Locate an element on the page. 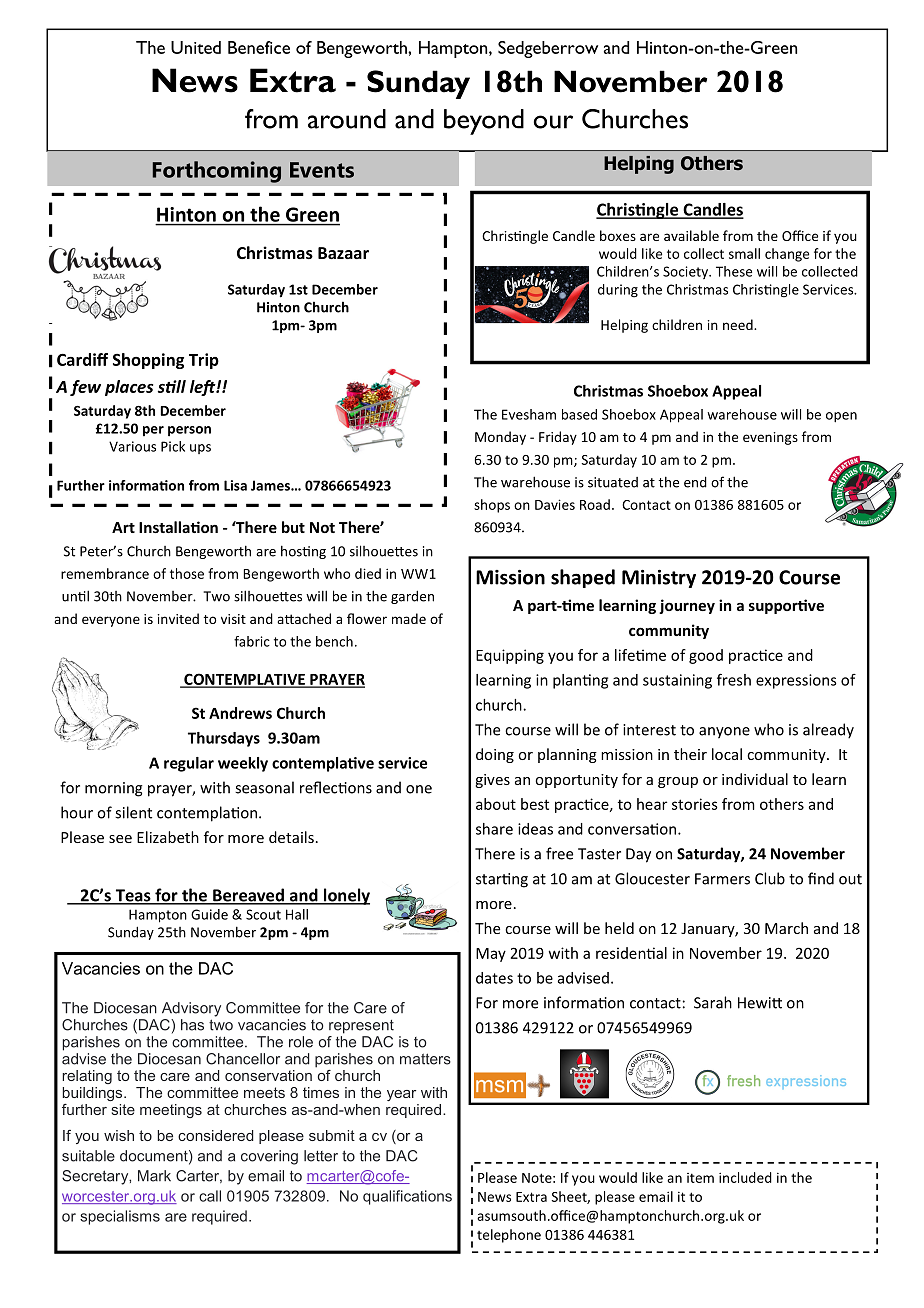 The height and width of the document is (1308, 924). Mark is located at coordinates (154, 1176).
